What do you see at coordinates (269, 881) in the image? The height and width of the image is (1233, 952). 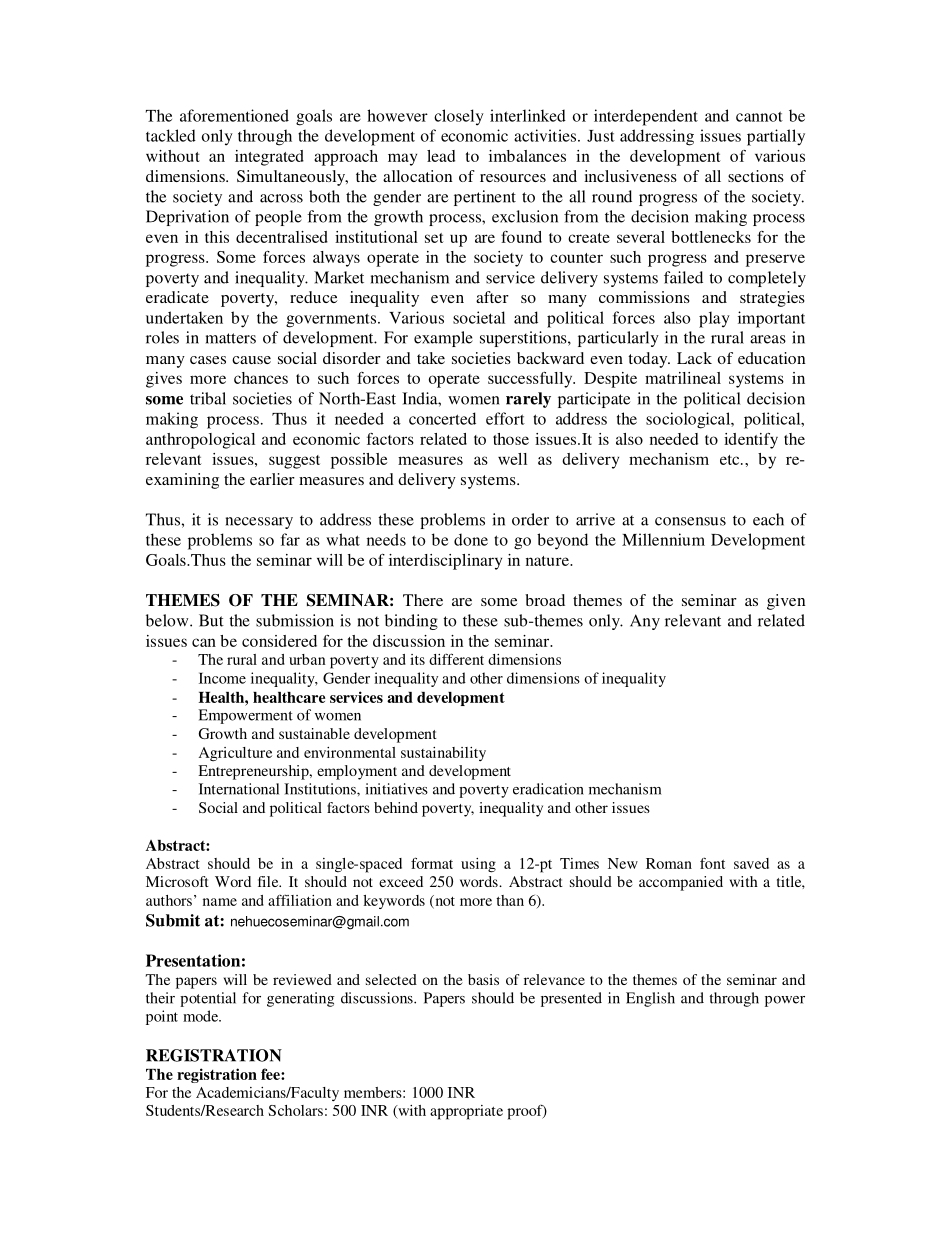 I see `file` at bounding box center [269, 881].
